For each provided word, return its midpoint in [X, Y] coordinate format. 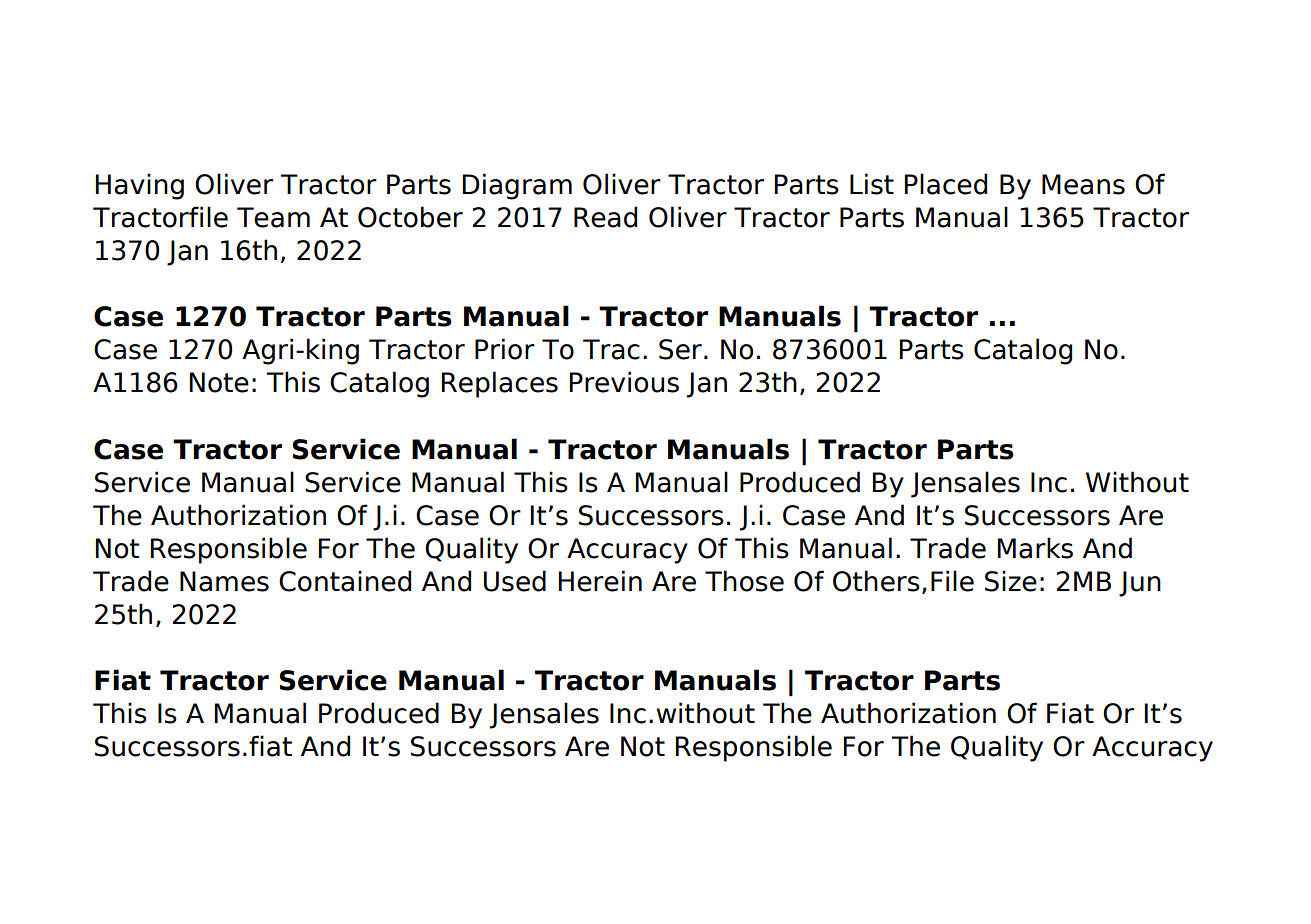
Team [273, 217]
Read [605, 217]
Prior [505, 349]
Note [219, 382]
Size [1011, 581]
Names [224, 581]
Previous [624, 382]
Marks [1035, 548]
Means [1083, 184]
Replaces [500, 384]
